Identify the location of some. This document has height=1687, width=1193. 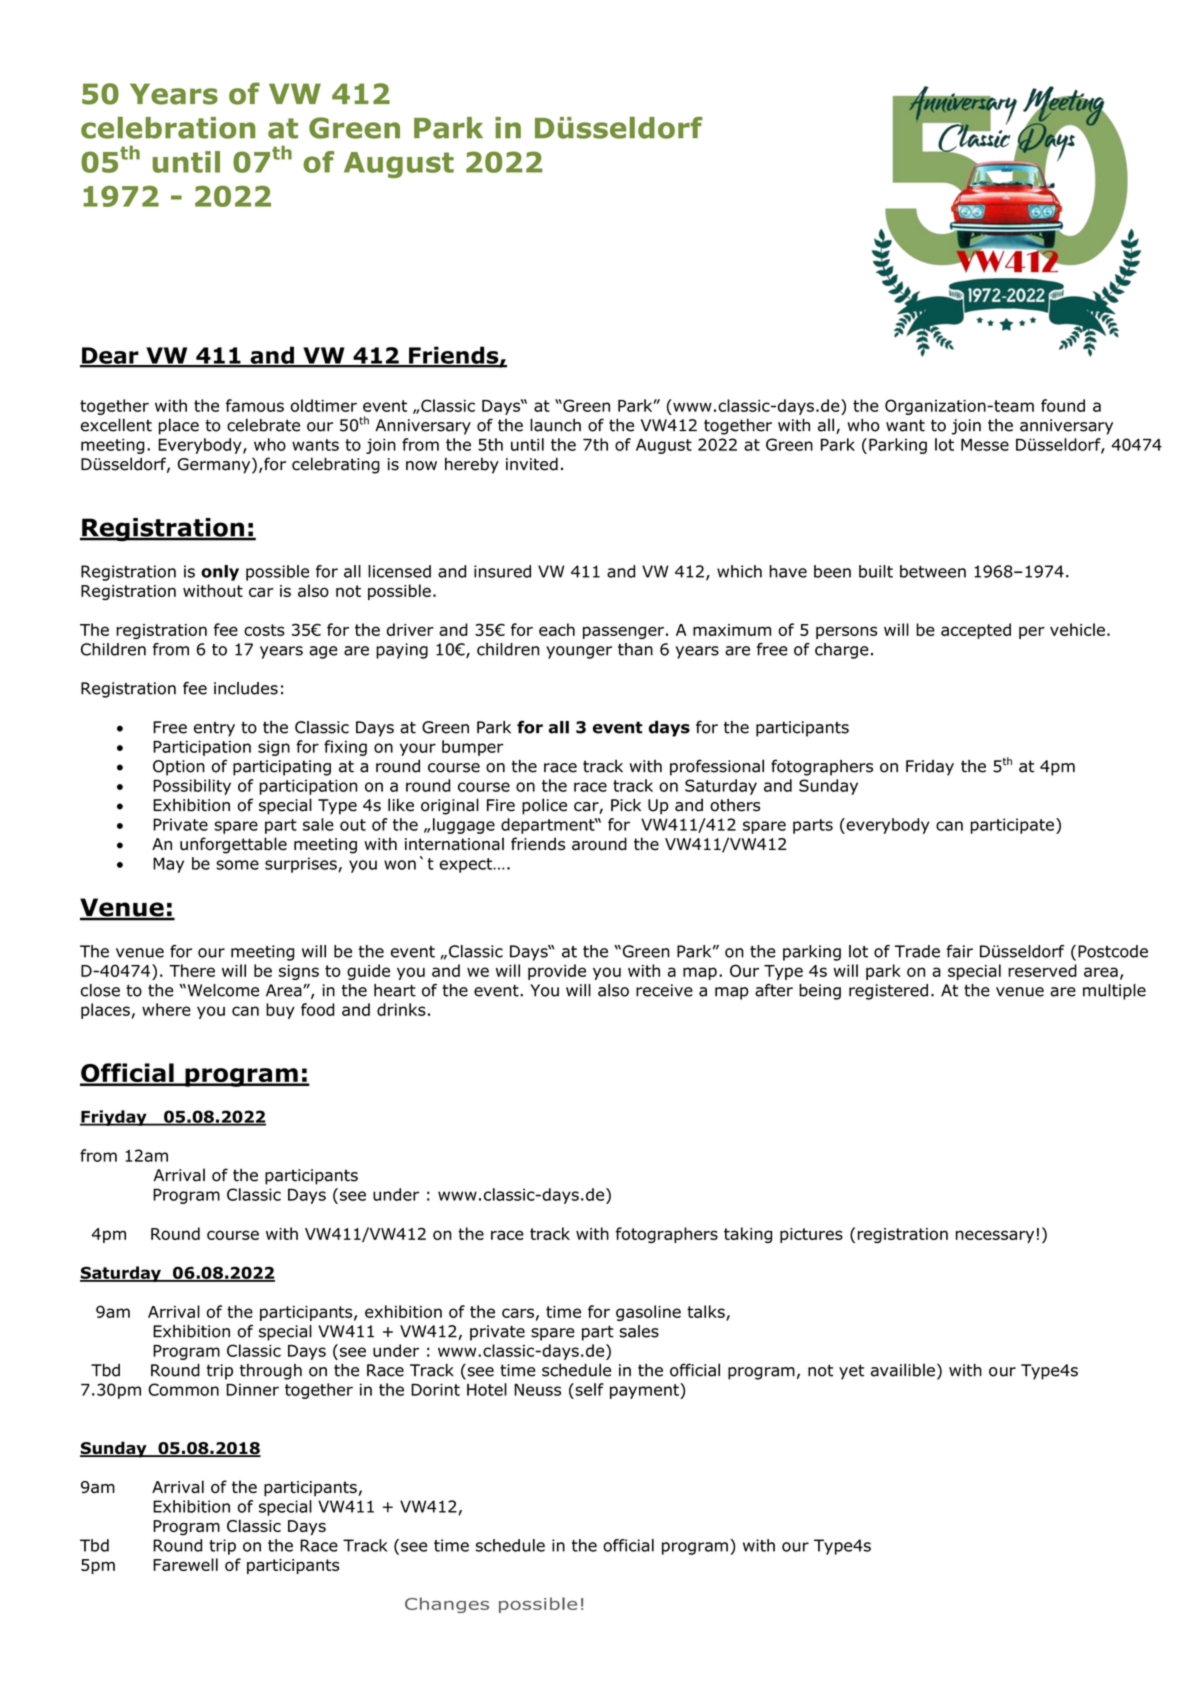
(237, 865).
